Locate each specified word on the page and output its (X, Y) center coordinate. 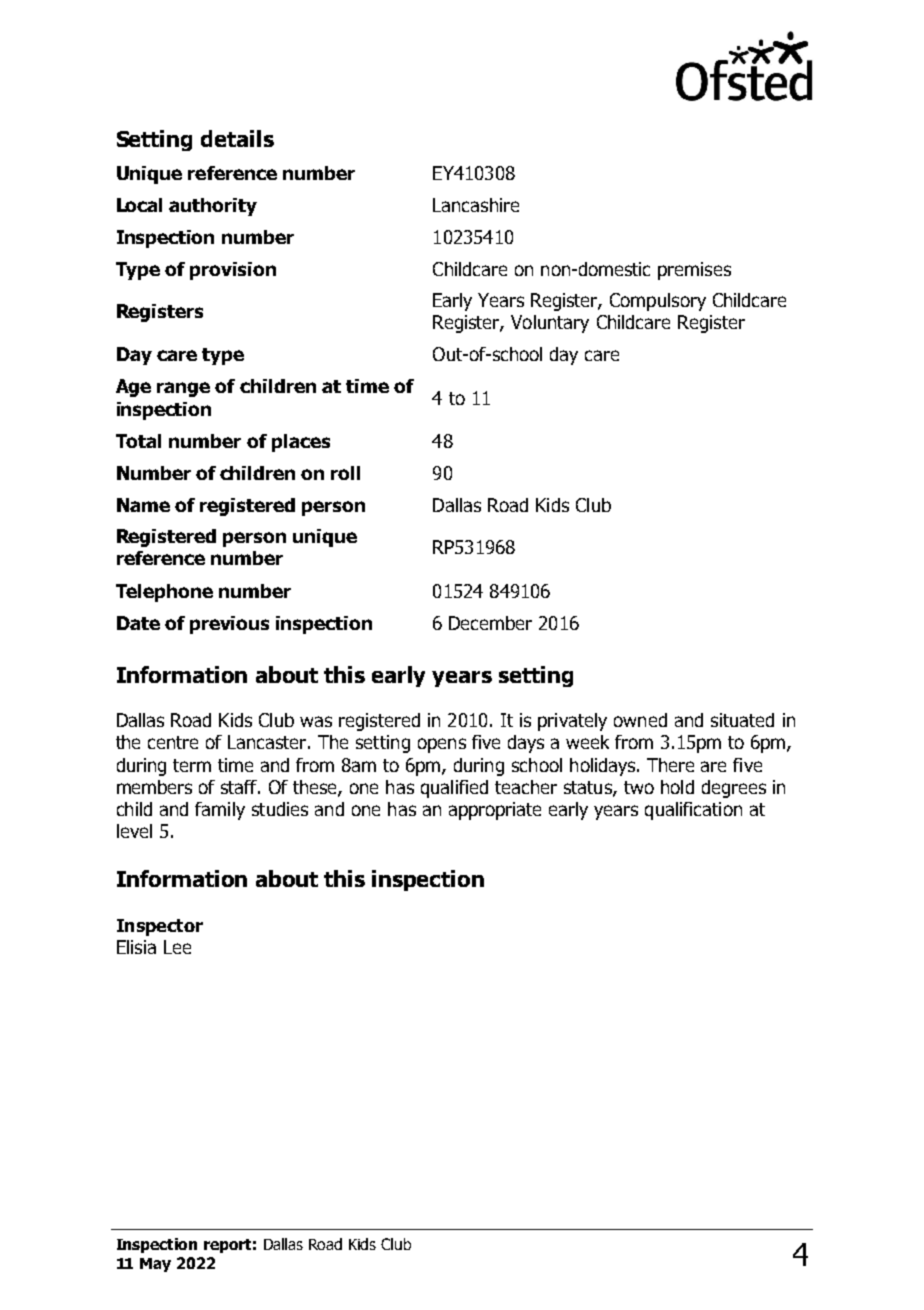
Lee (177, 947)
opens (442, 745)
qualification (693, 811)
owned (640, 720)
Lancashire (476, 205)
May (155, 1265)
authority (213, 207)
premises (694, 271)
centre (173, 742)
